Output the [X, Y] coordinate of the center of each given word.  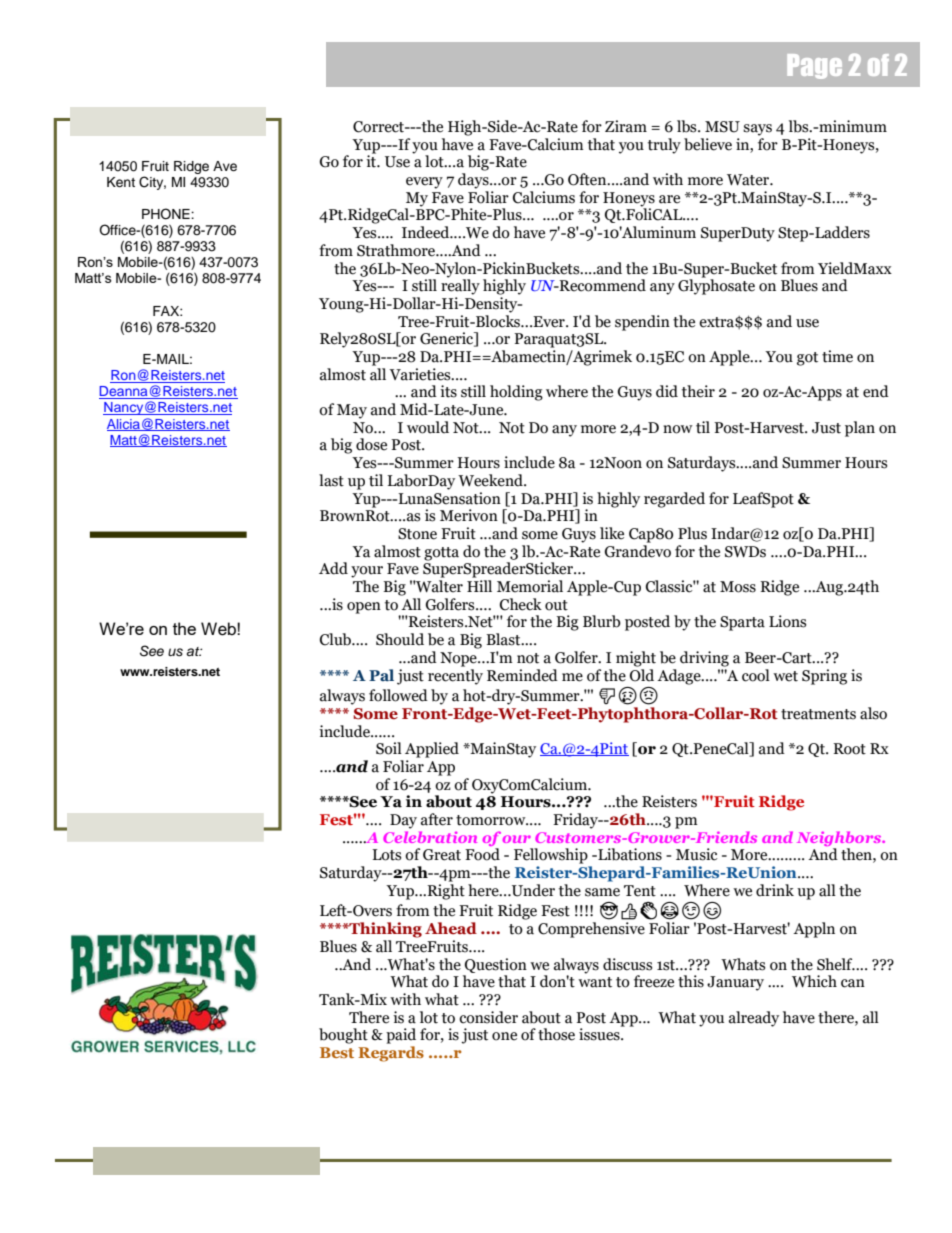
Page [814, 66]
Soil [389, 748]
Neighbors [840, 838]
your [367, 572]
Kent [121, 182]
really [460, 286]
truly [664, 146]
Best [337, 1052]
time [837, 356]
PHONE [167, 214]
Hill [479, 586]
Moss [738, 587]
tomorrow [492, 820]
